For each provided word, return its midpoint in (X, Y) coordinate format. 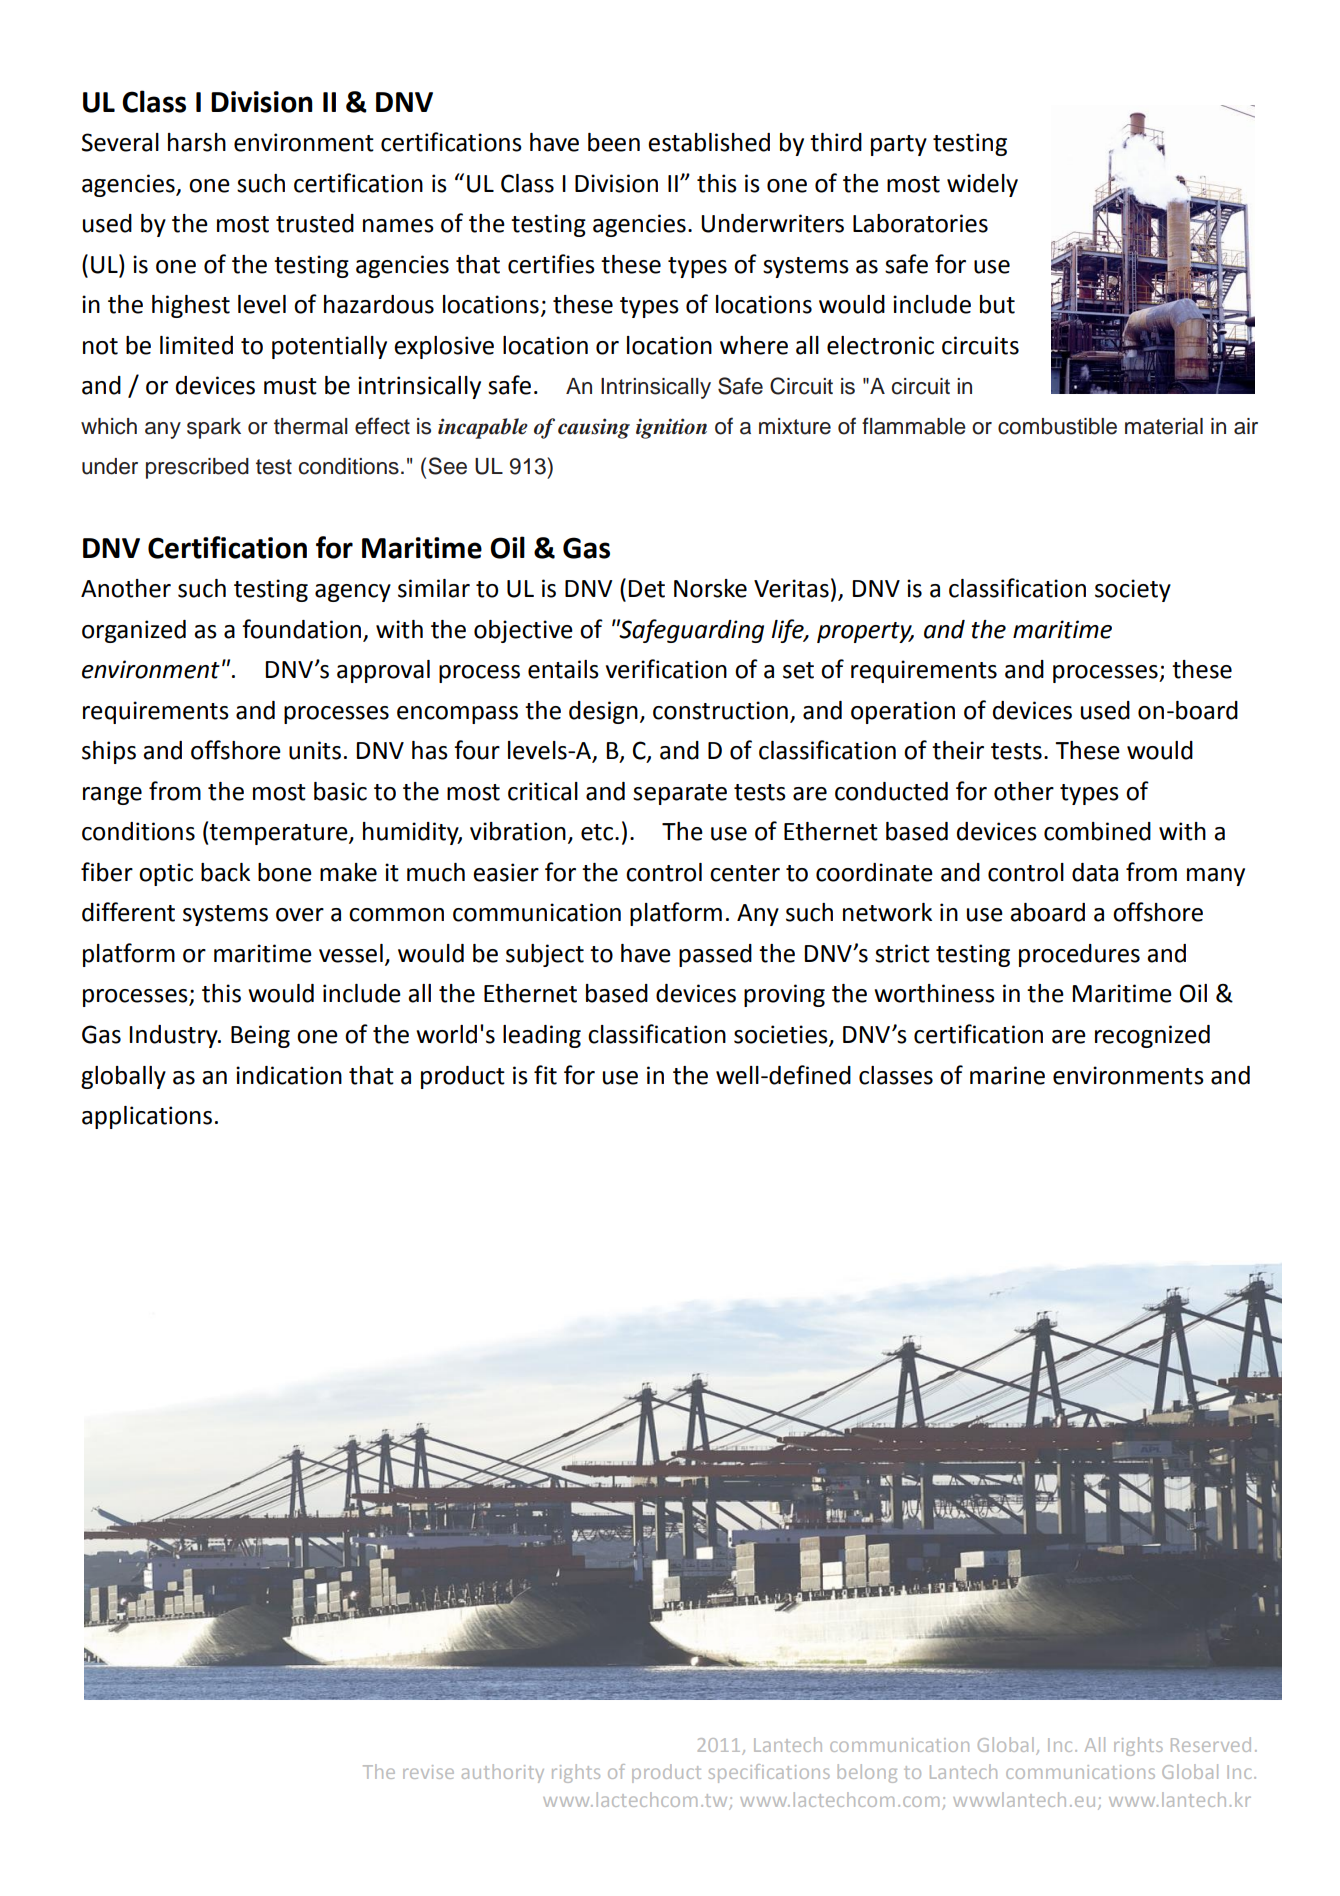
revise (428, 1772)
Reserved (1211, 1744)
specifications (769, 1773)
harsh (197, 142)
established (709, 142)
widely (982, 185)
